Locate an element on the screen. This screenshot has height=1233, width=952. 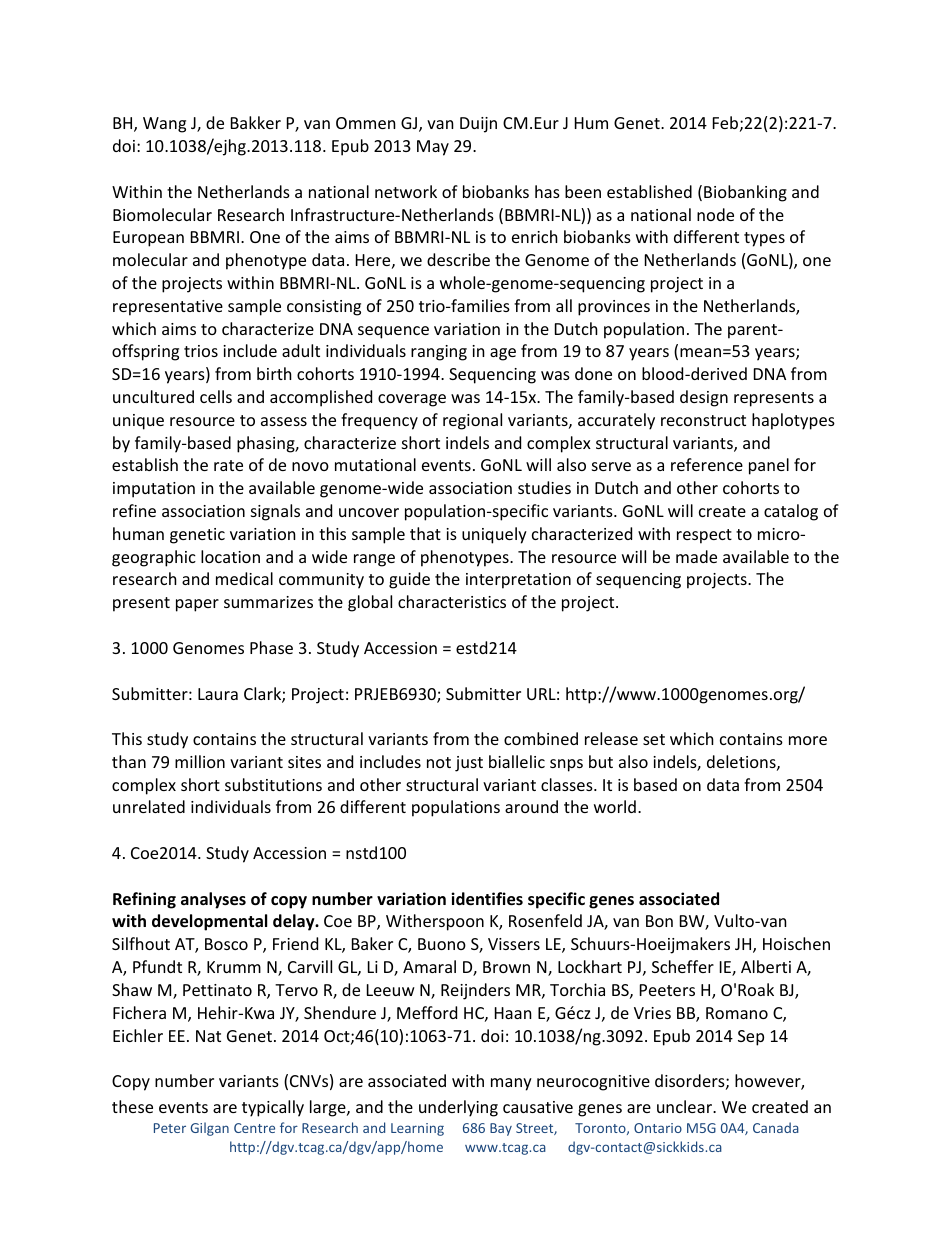
made is located at coordinates (696, 556).
